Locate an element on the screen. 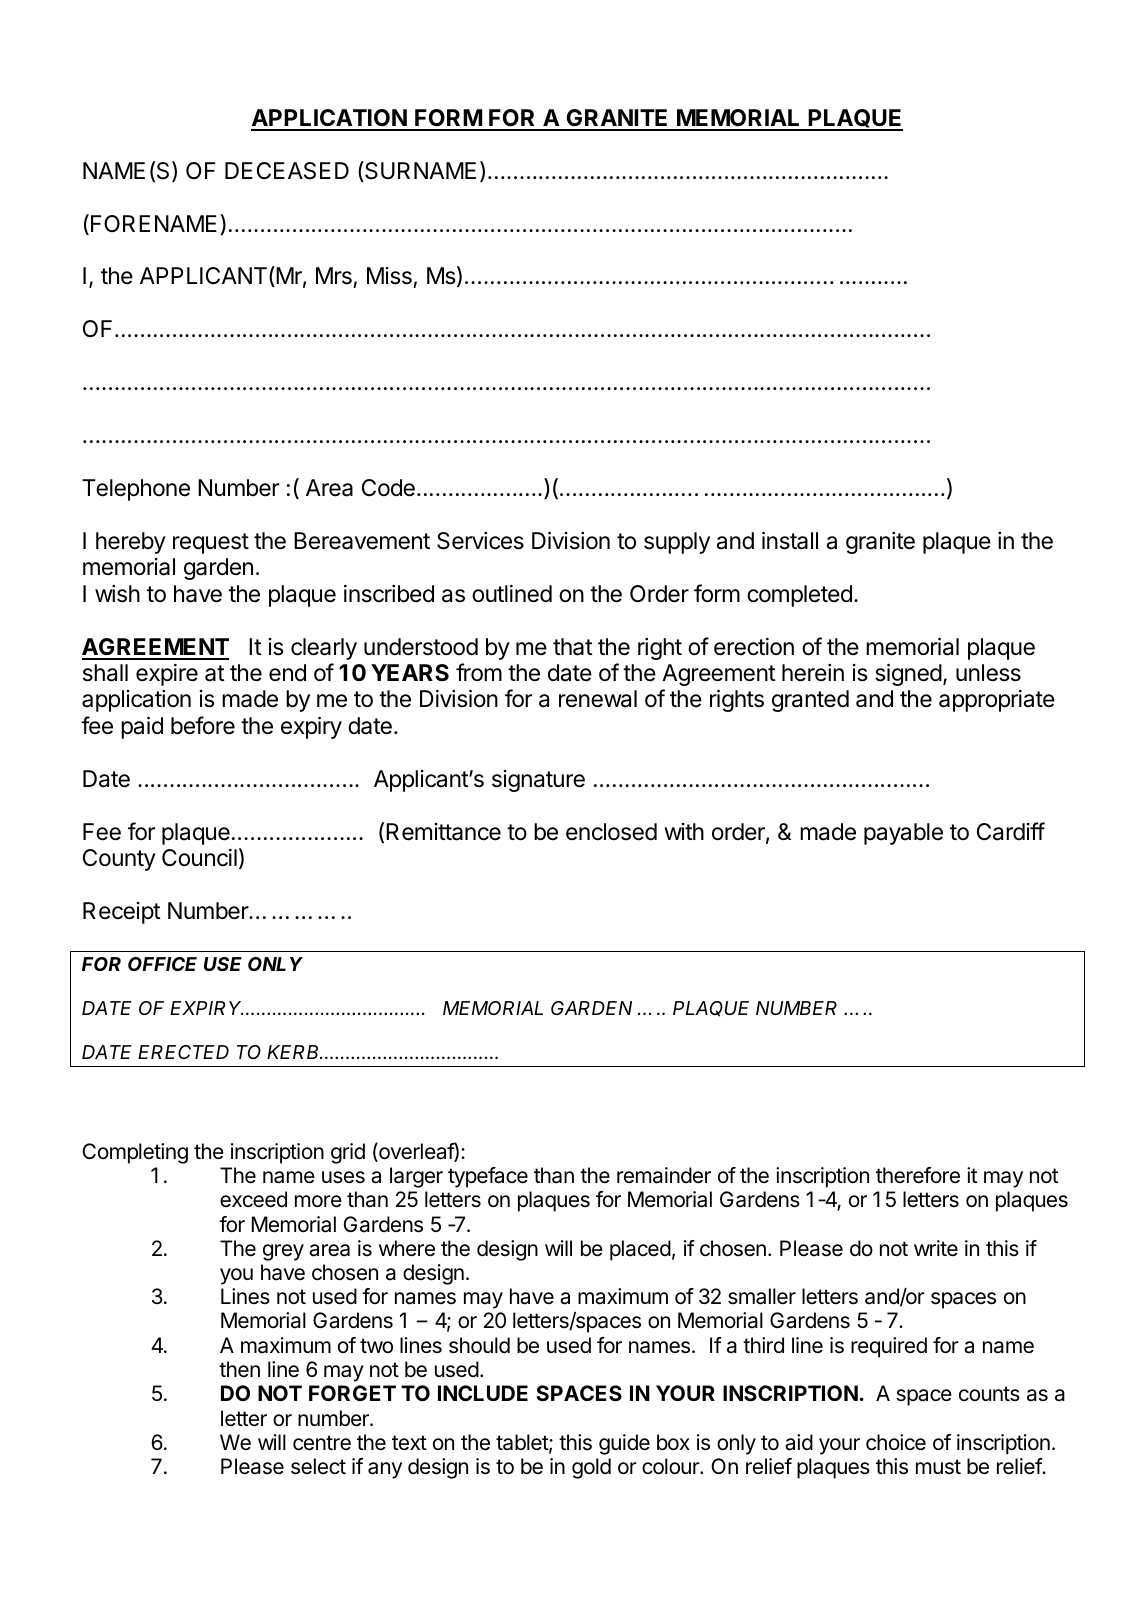 This screenshot has width=1141, height=1614. that is located at coordinates (573, 647).
